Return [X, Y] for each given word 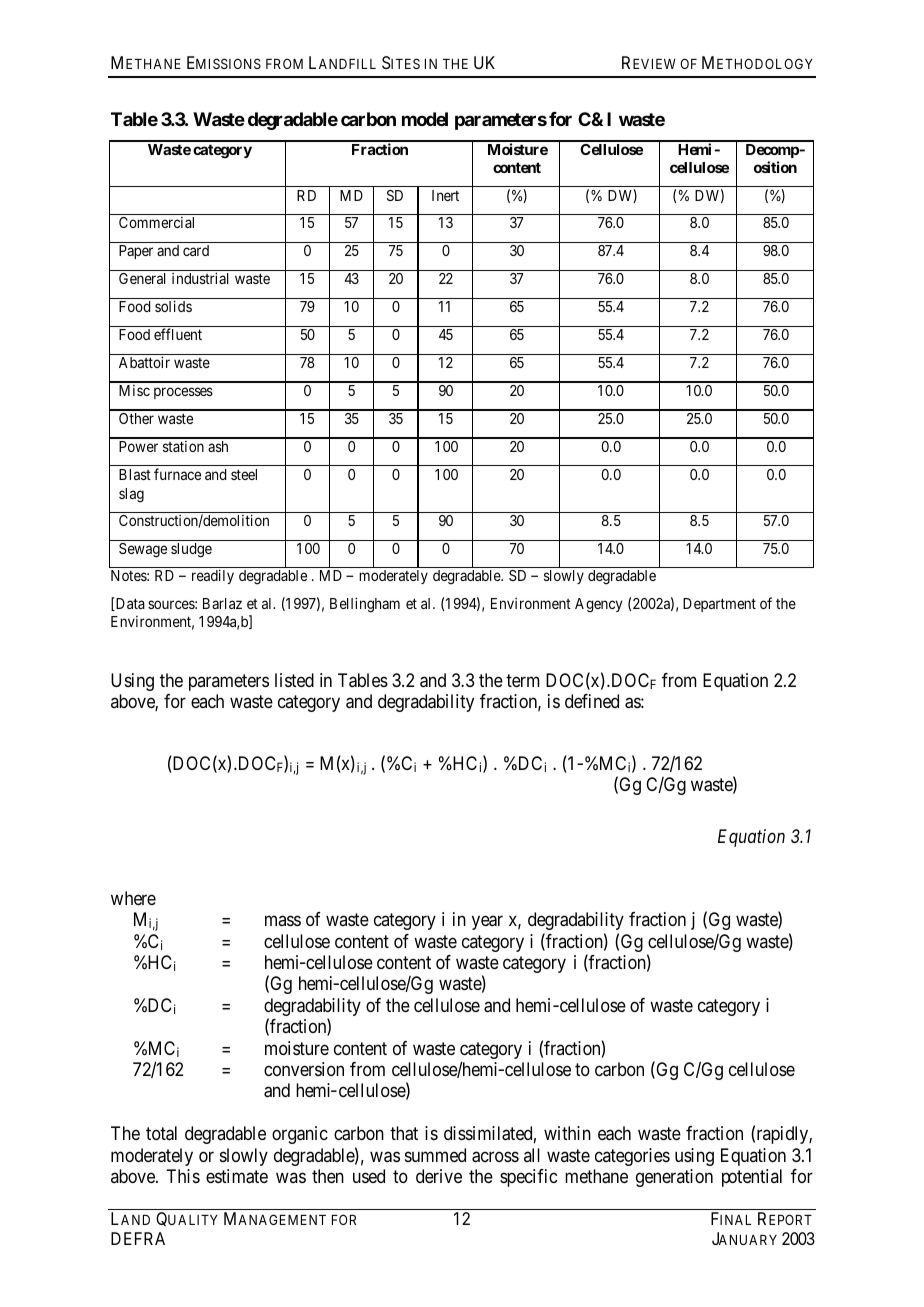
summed [435, 1155]
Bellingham [365, 605]
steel [244, 474]
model [425, 119]
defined [592, 701]
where [133, 898]
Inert [445, 195]
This [183, 1176]
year [487, 922]
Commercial [156, 222]
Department [719, 605]
